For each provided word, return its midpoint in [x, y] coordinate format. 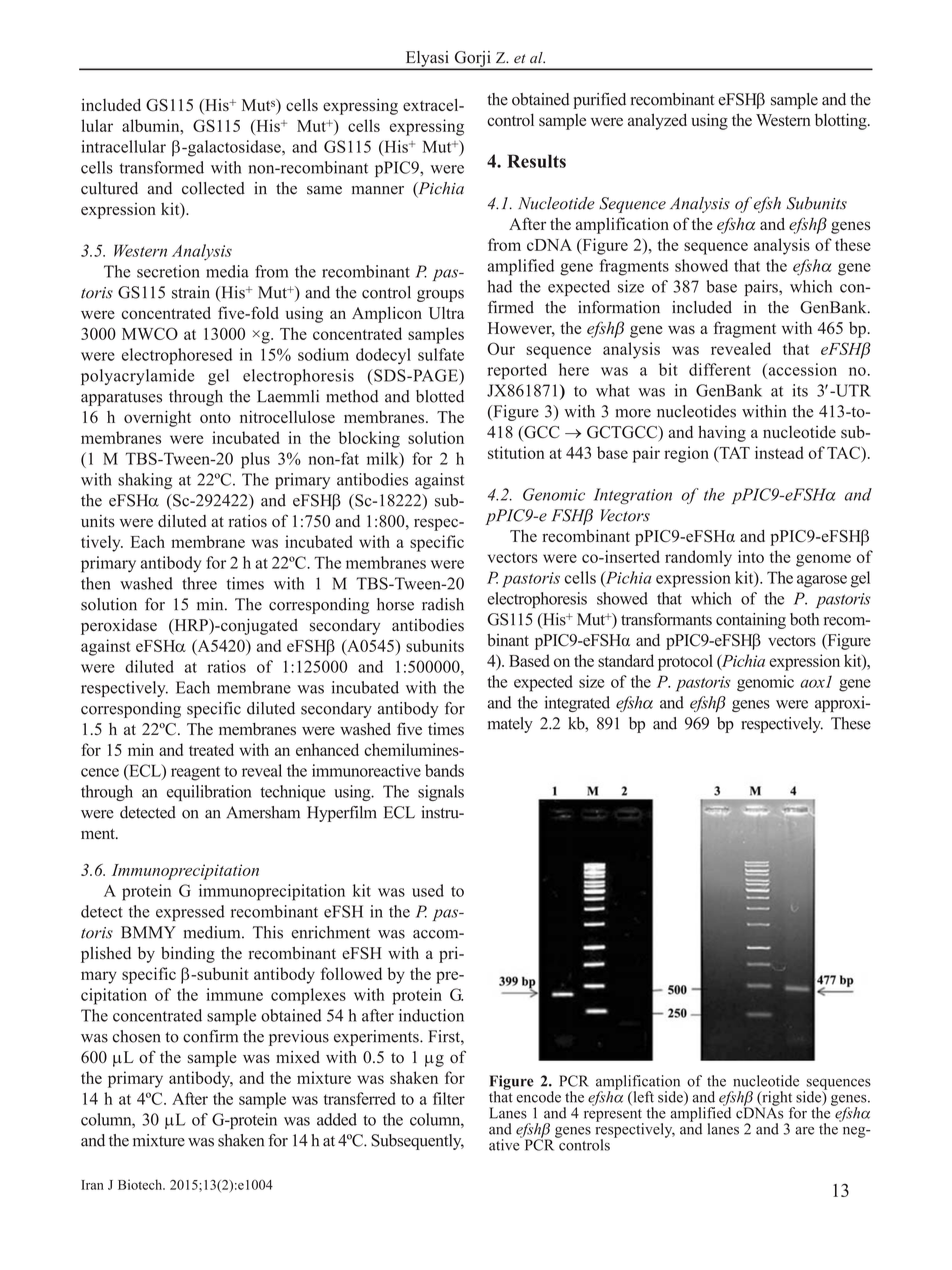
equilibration [209, 793]
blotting [842, 121]
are [804, 1130]
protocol [685, 662]
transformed [162, 167]
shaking [145, 481]
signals [441, 793]
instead [779, 452]
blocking [369, 439]
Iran [92, 1185]
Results [536, 161]
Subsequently [417, 1142]
